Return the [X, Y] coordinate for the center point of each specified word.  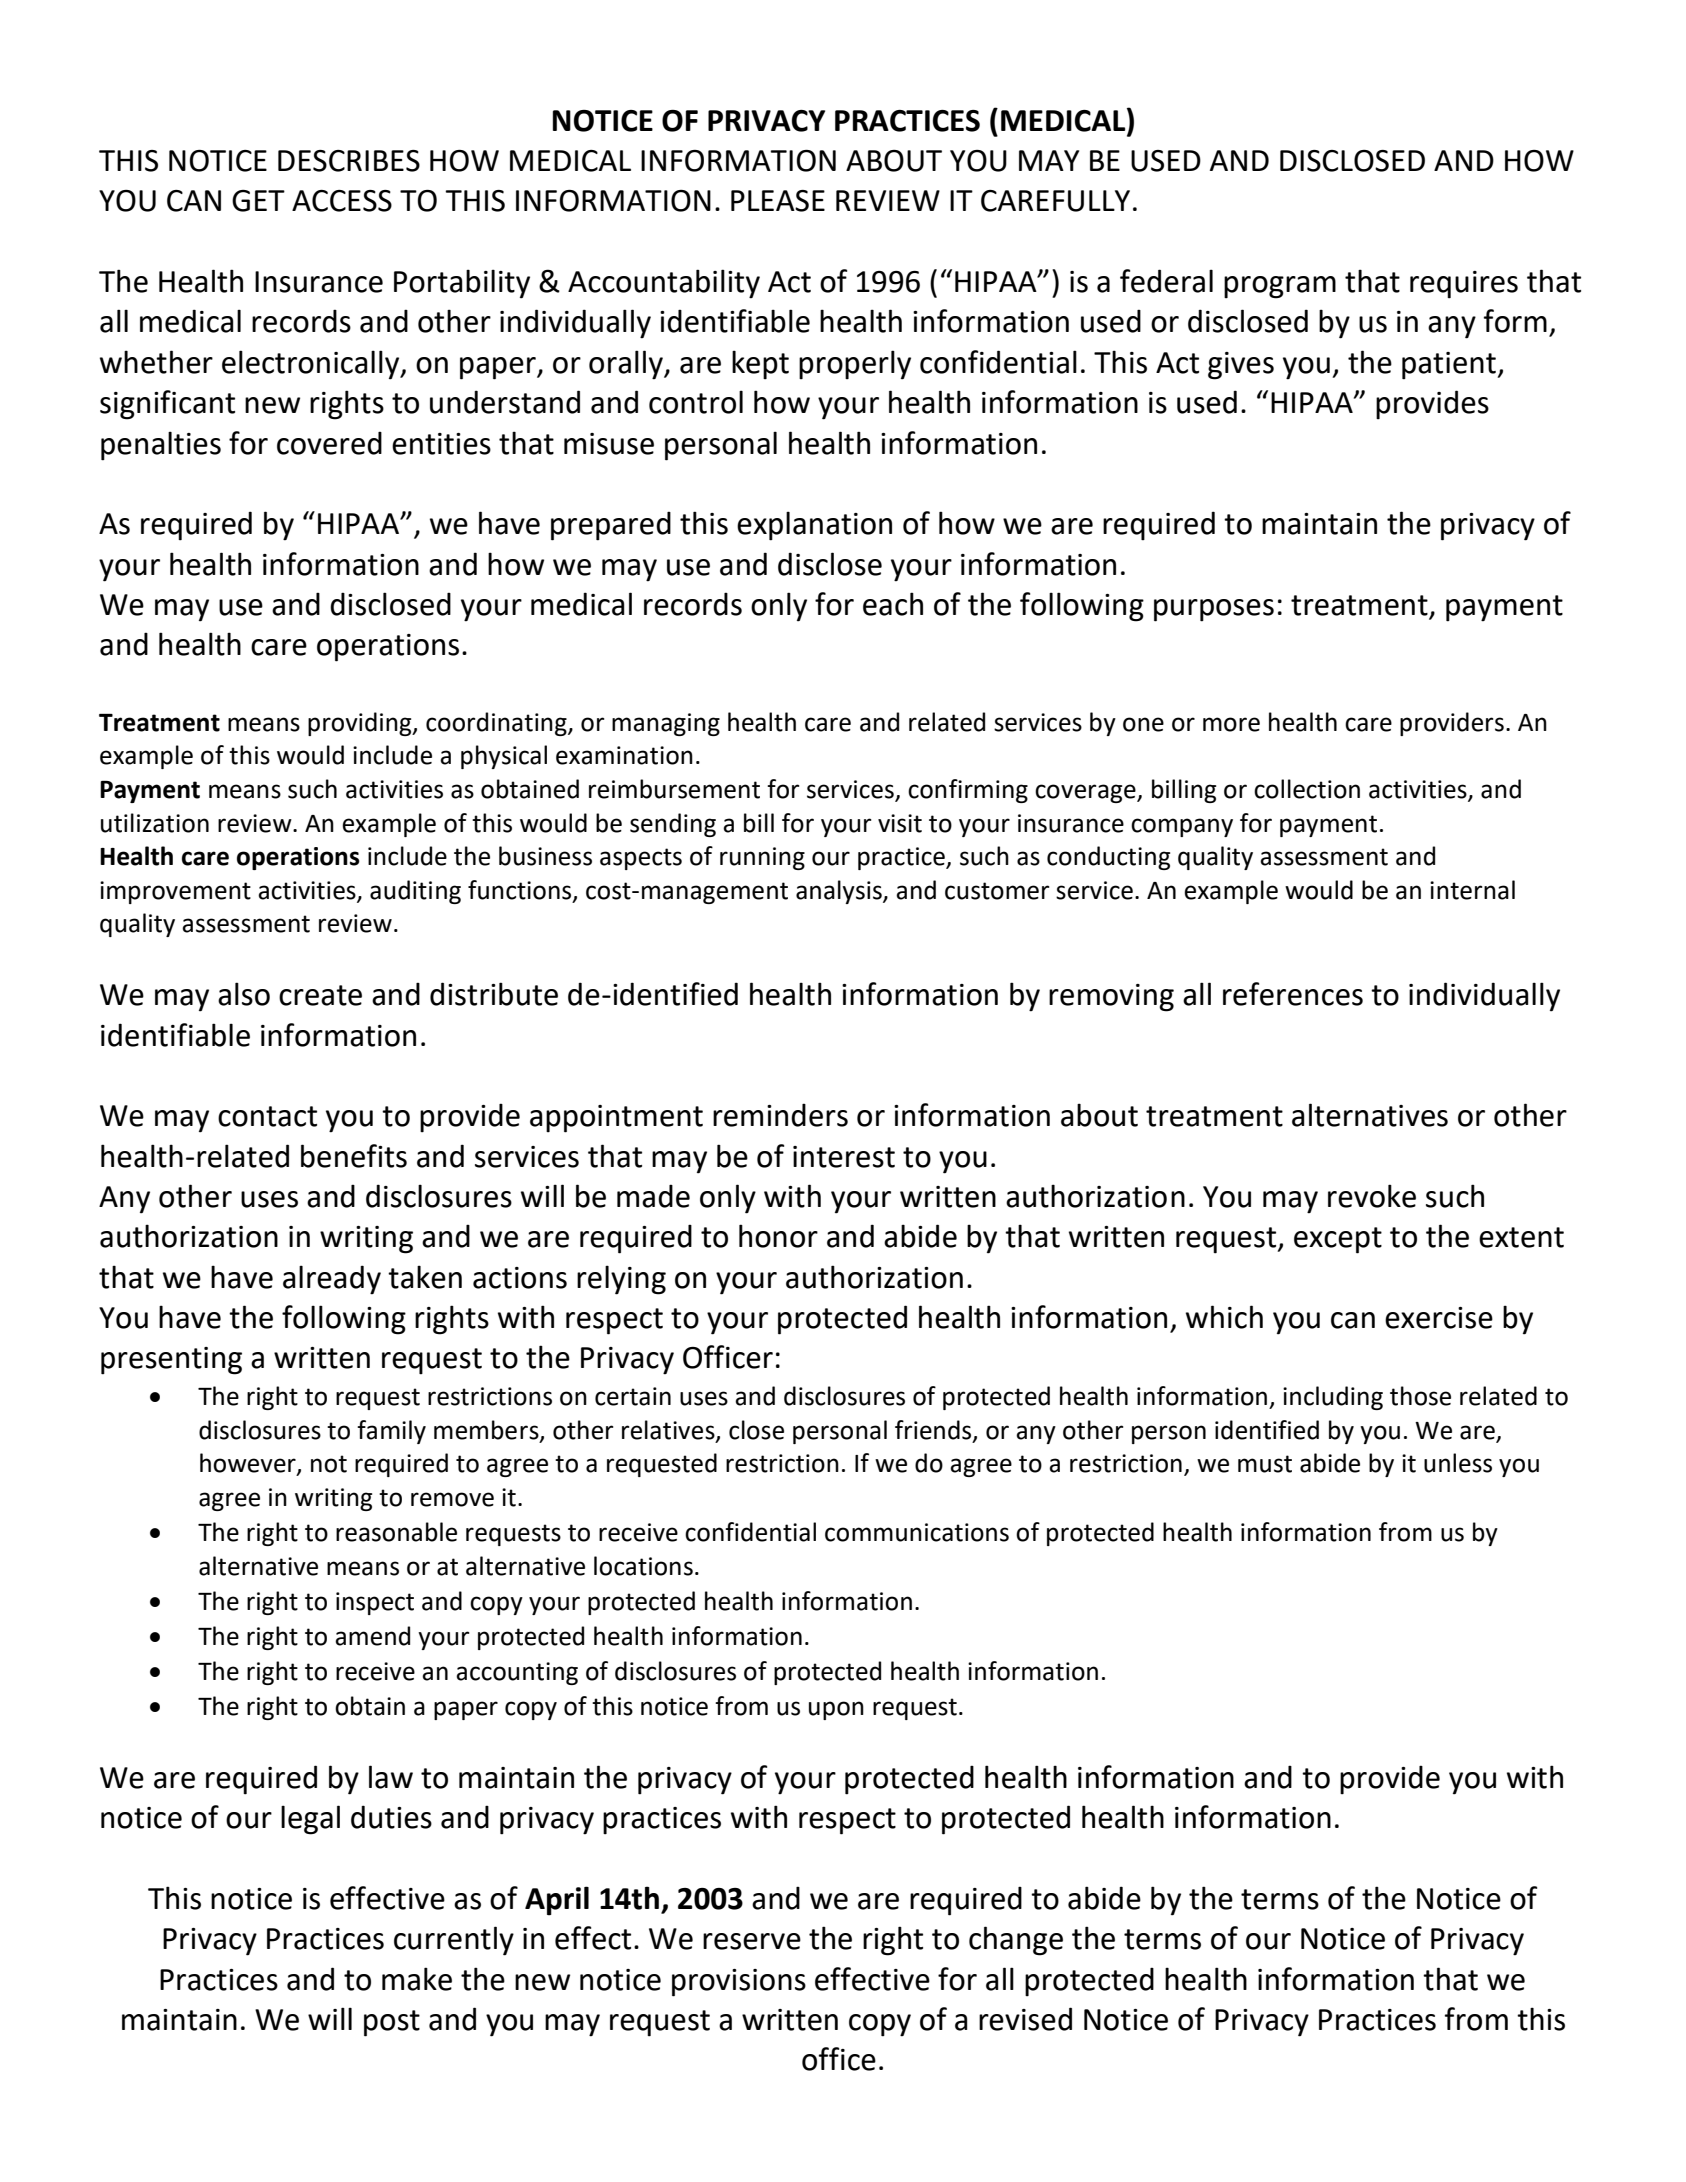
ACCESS [342, 201]
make [417, 1979]
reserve [752, 1941]
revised [1025, 2019]
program [1280, 287]
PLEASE [778, 201]
